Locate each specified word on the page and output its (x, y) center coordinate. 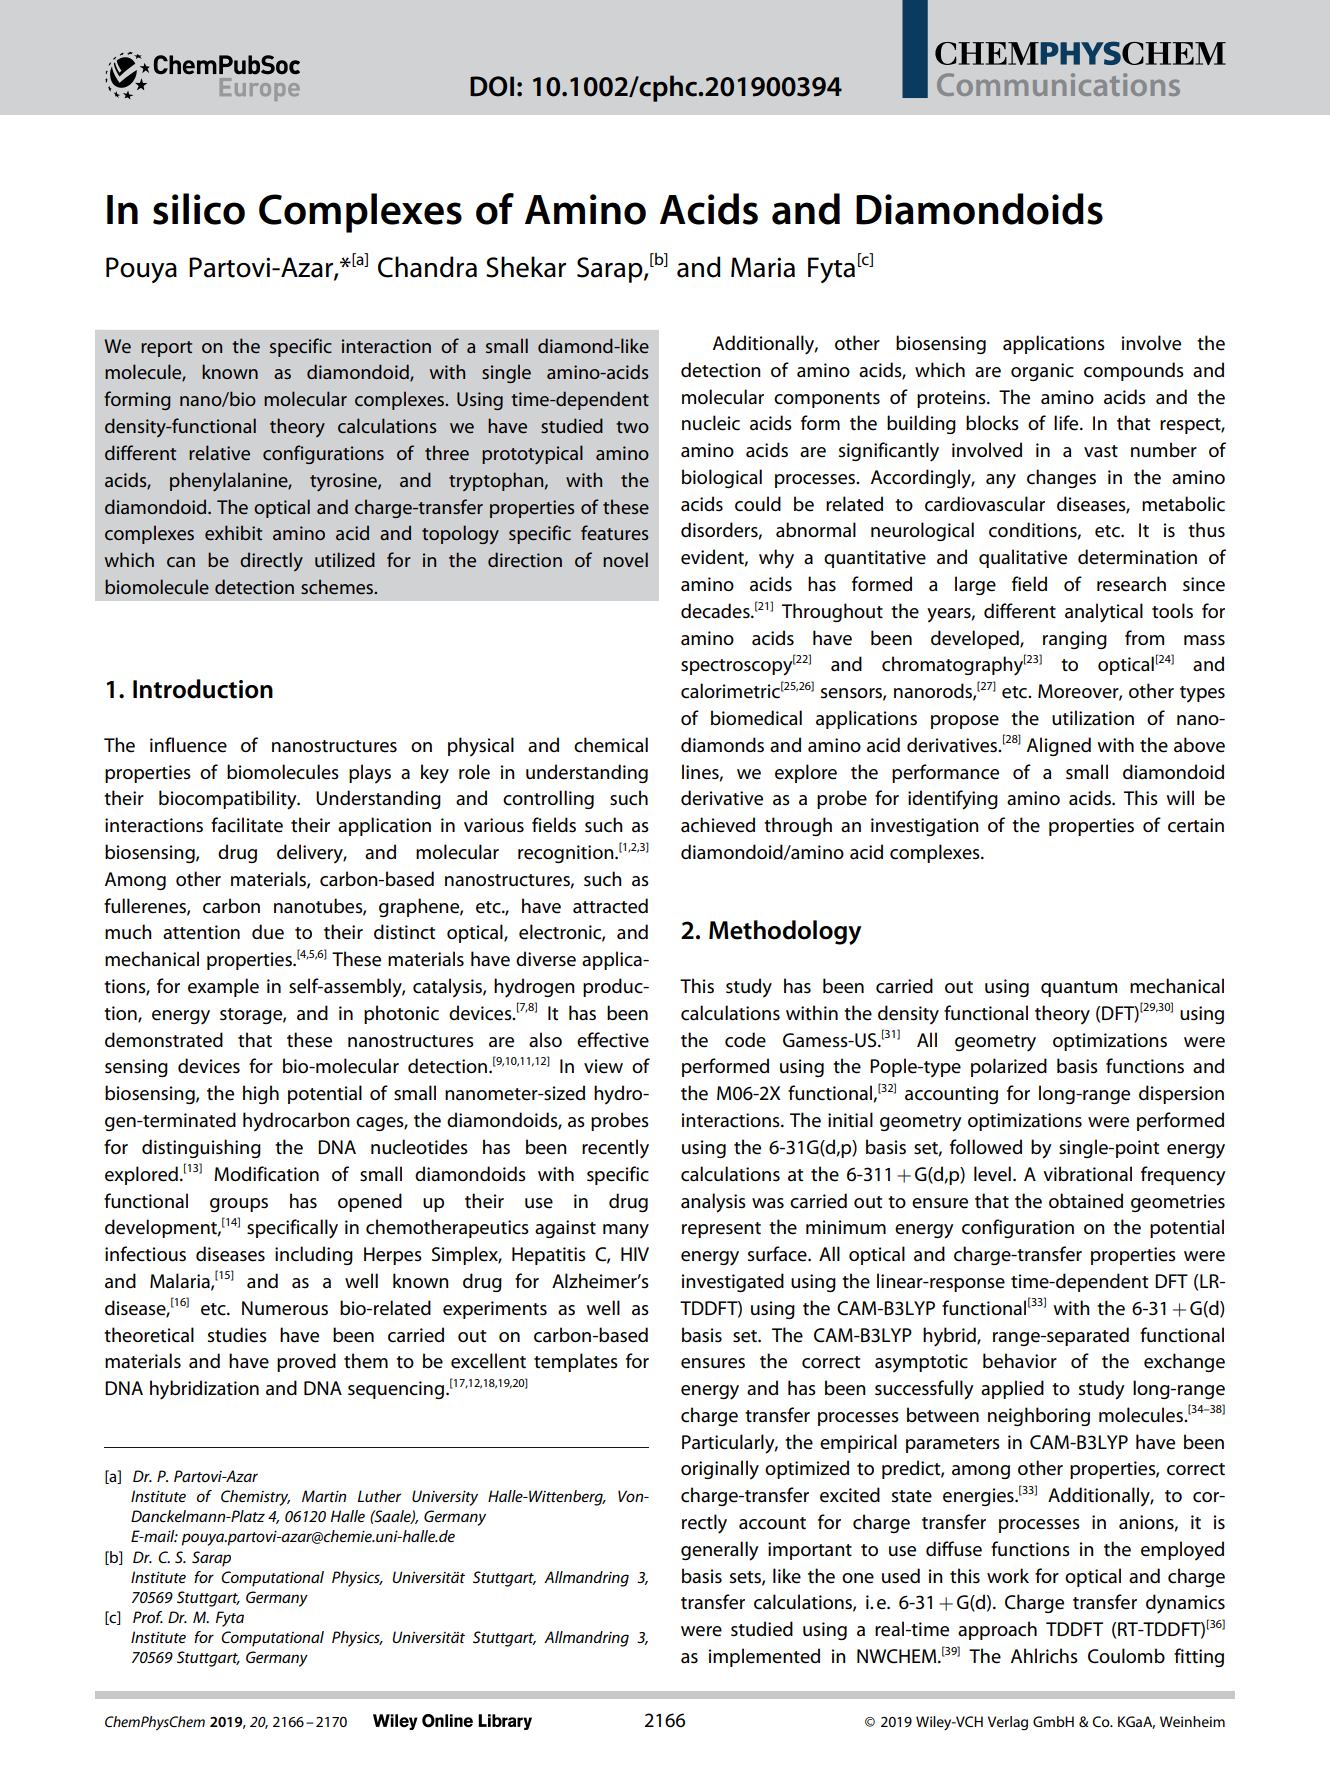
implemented (764, 1657)
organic (1042, 372)
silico (199, 209)
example (223, 987)
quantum (1079, 989)
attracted (610, 906)
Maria (763, 267)
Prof (148, 1617)
